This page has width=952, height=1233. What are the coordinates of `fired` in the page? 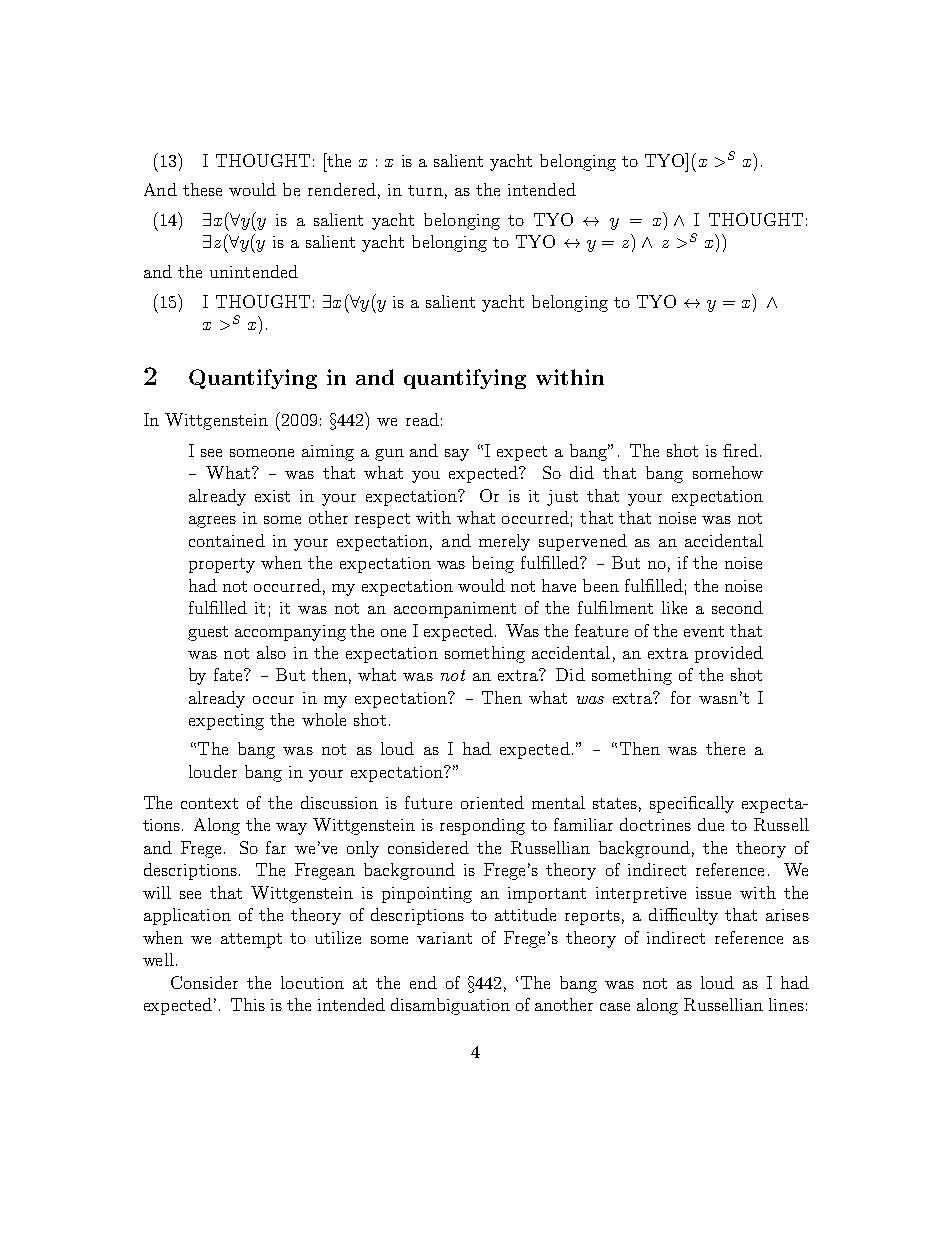 It's located at (740, 450).
